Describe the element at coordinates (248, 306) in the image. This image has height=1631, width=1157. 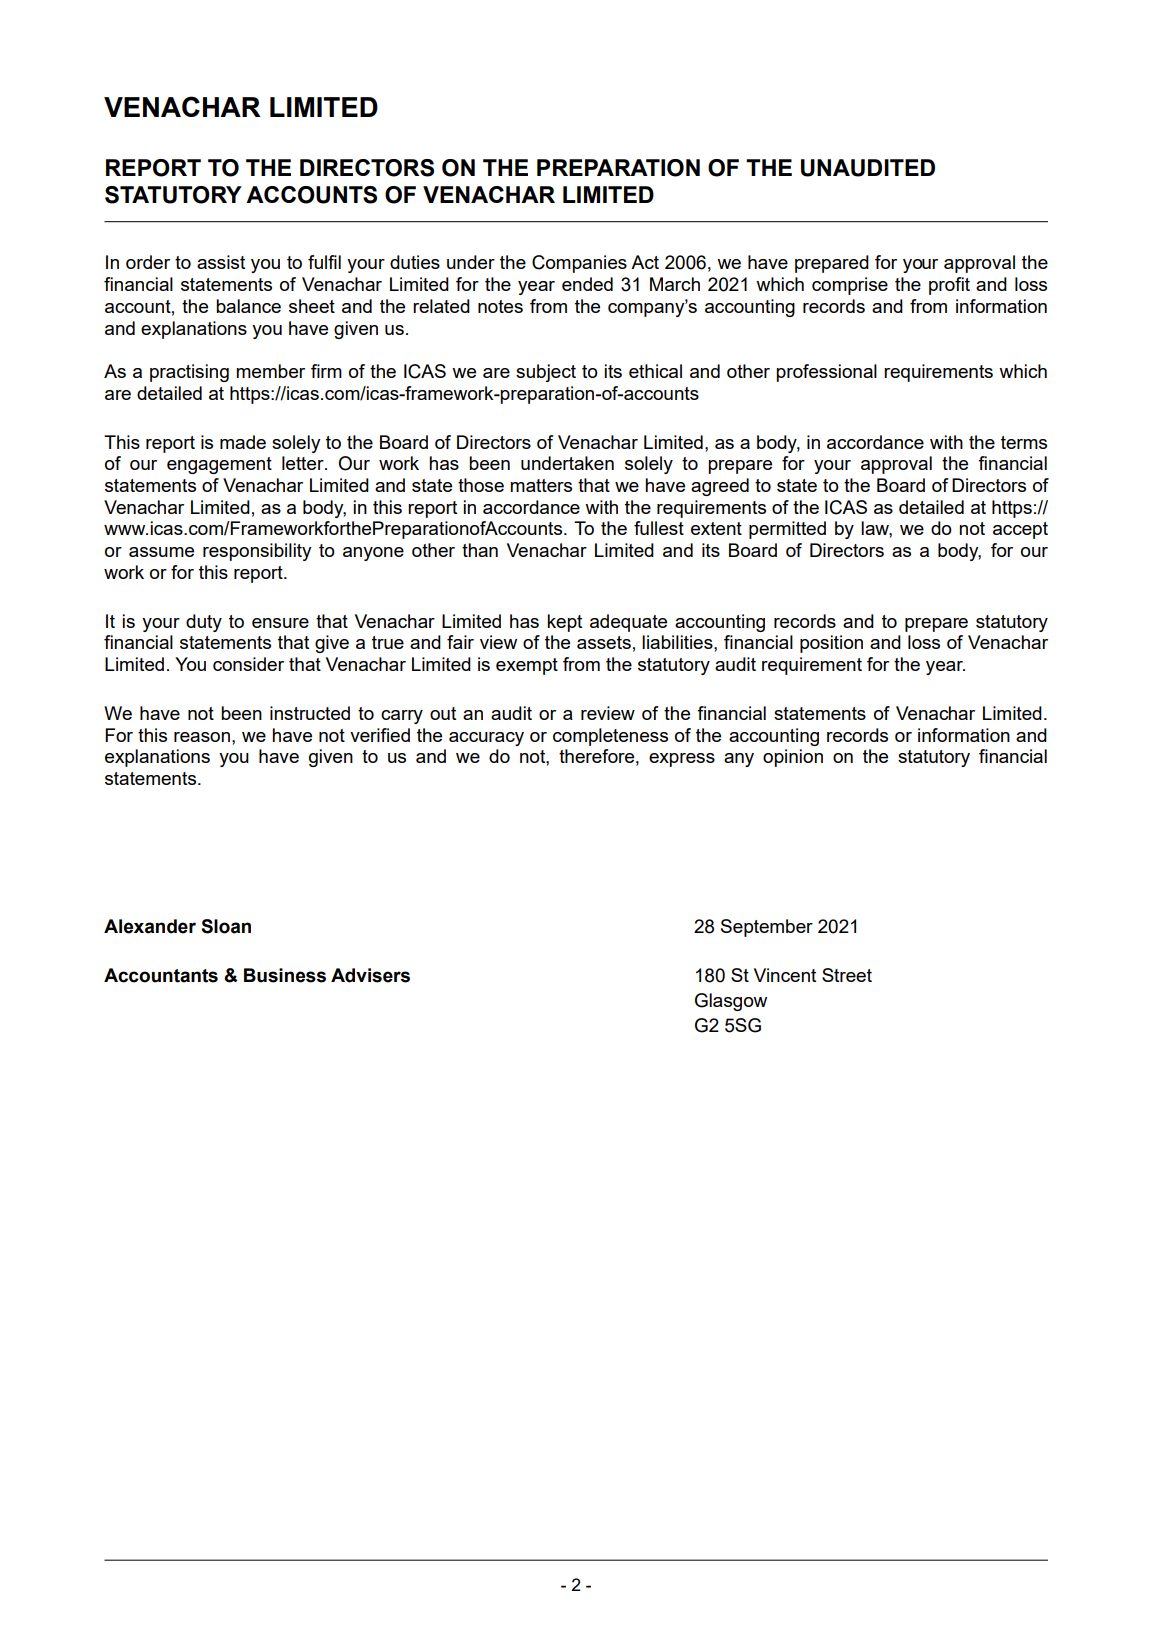
I see `balance` at that location.
